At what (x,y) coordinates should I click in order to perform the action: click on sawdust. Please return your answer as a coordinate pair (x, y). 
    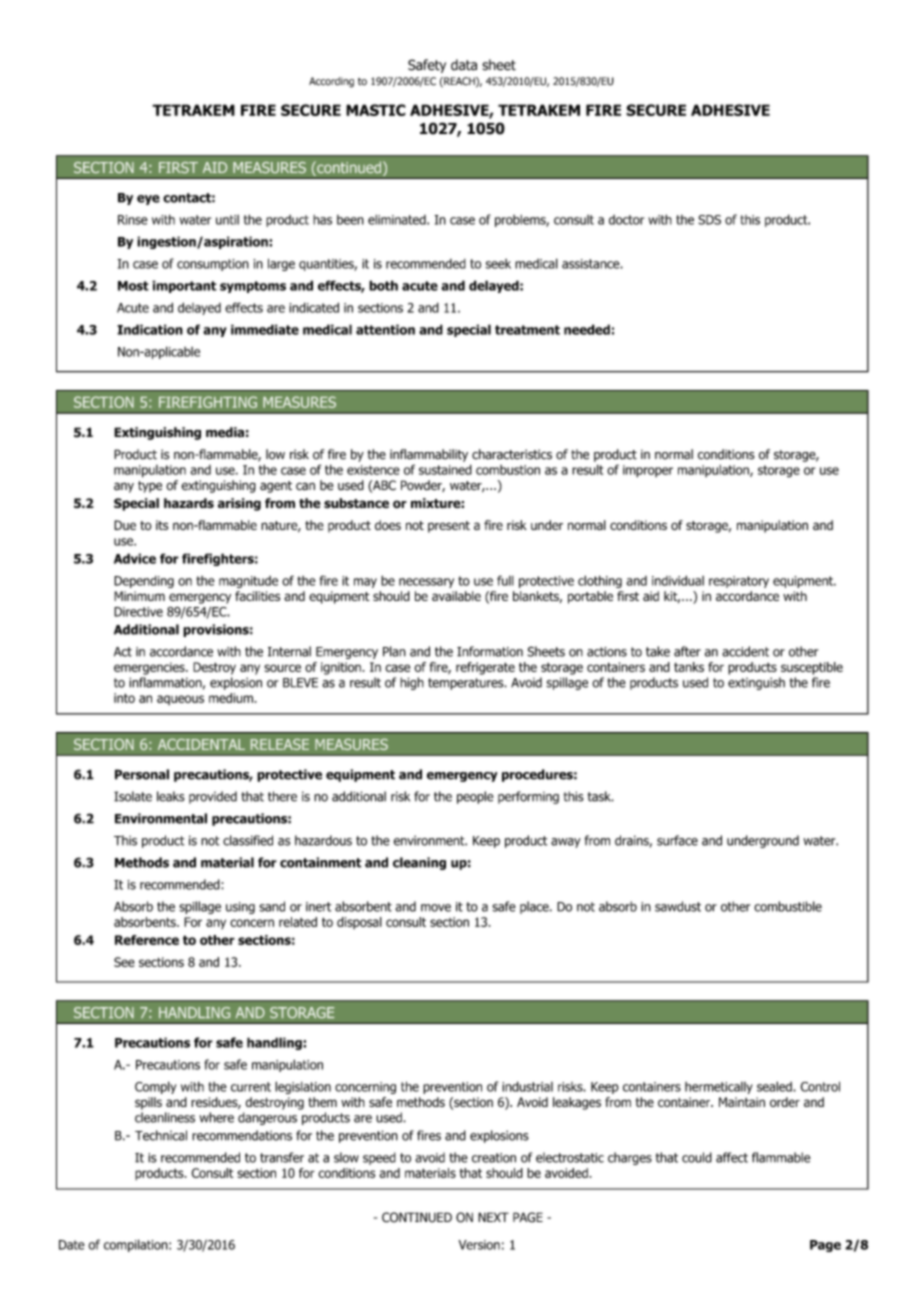
    Looking at the image, I should click on (678, 906).
